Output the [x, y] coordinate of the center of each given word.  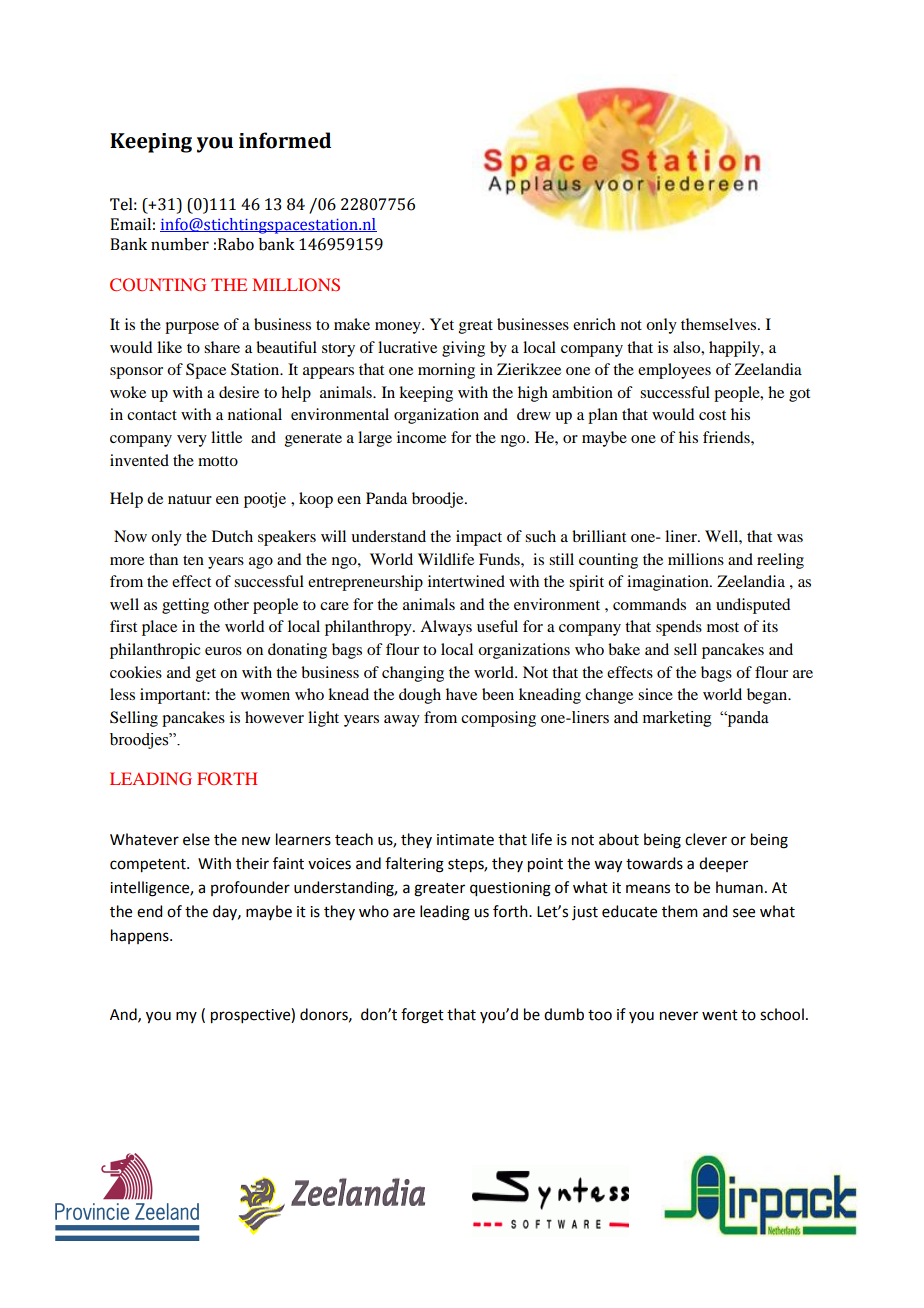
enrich [594, 324]
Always [446, 628]
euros [223, 651]
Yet [442, 324]
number [180, 244]
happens [141, 936]
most [723, 627]
